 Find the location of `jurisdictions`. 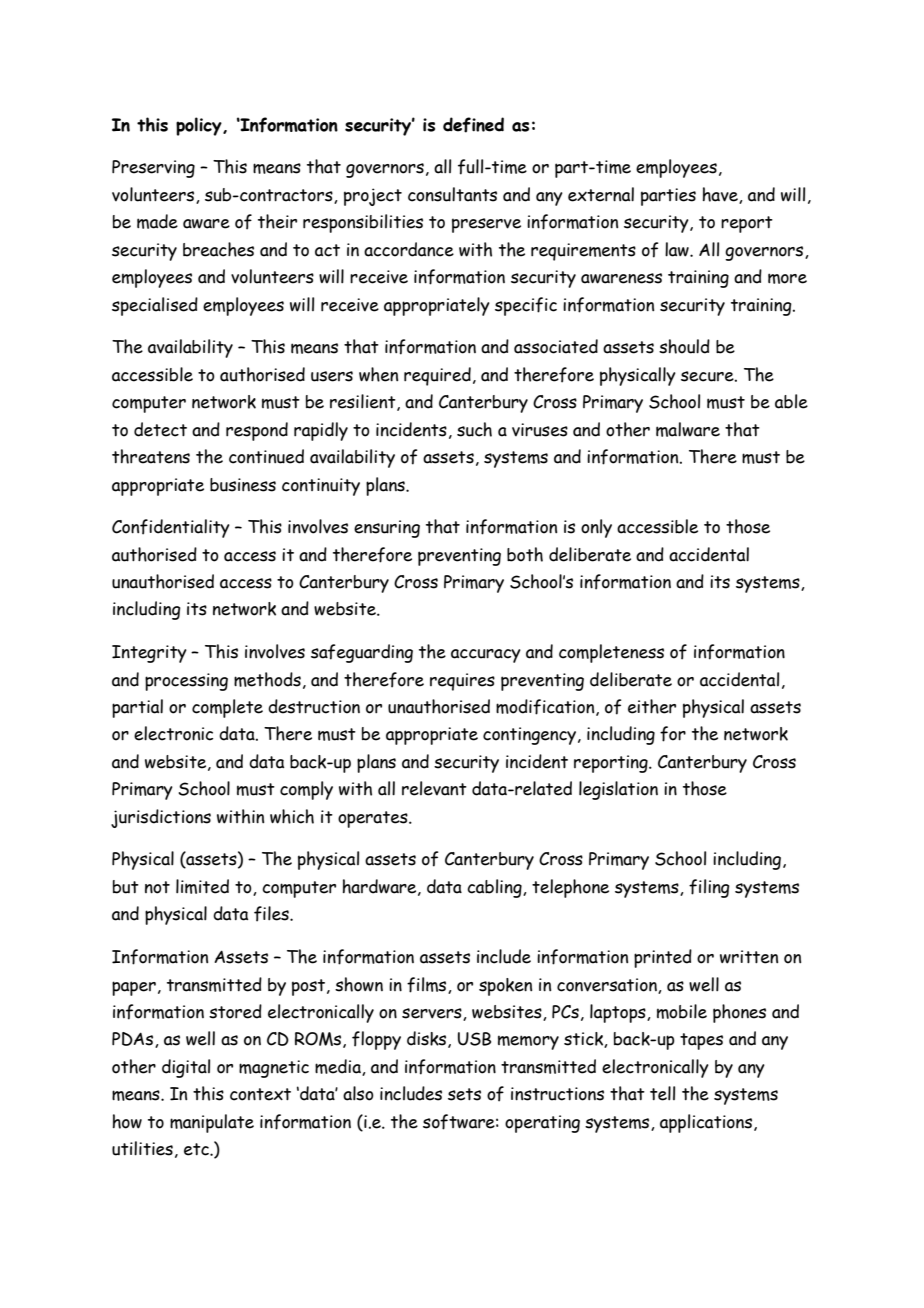

jurisdictions is located at coordinates (161, 818).
